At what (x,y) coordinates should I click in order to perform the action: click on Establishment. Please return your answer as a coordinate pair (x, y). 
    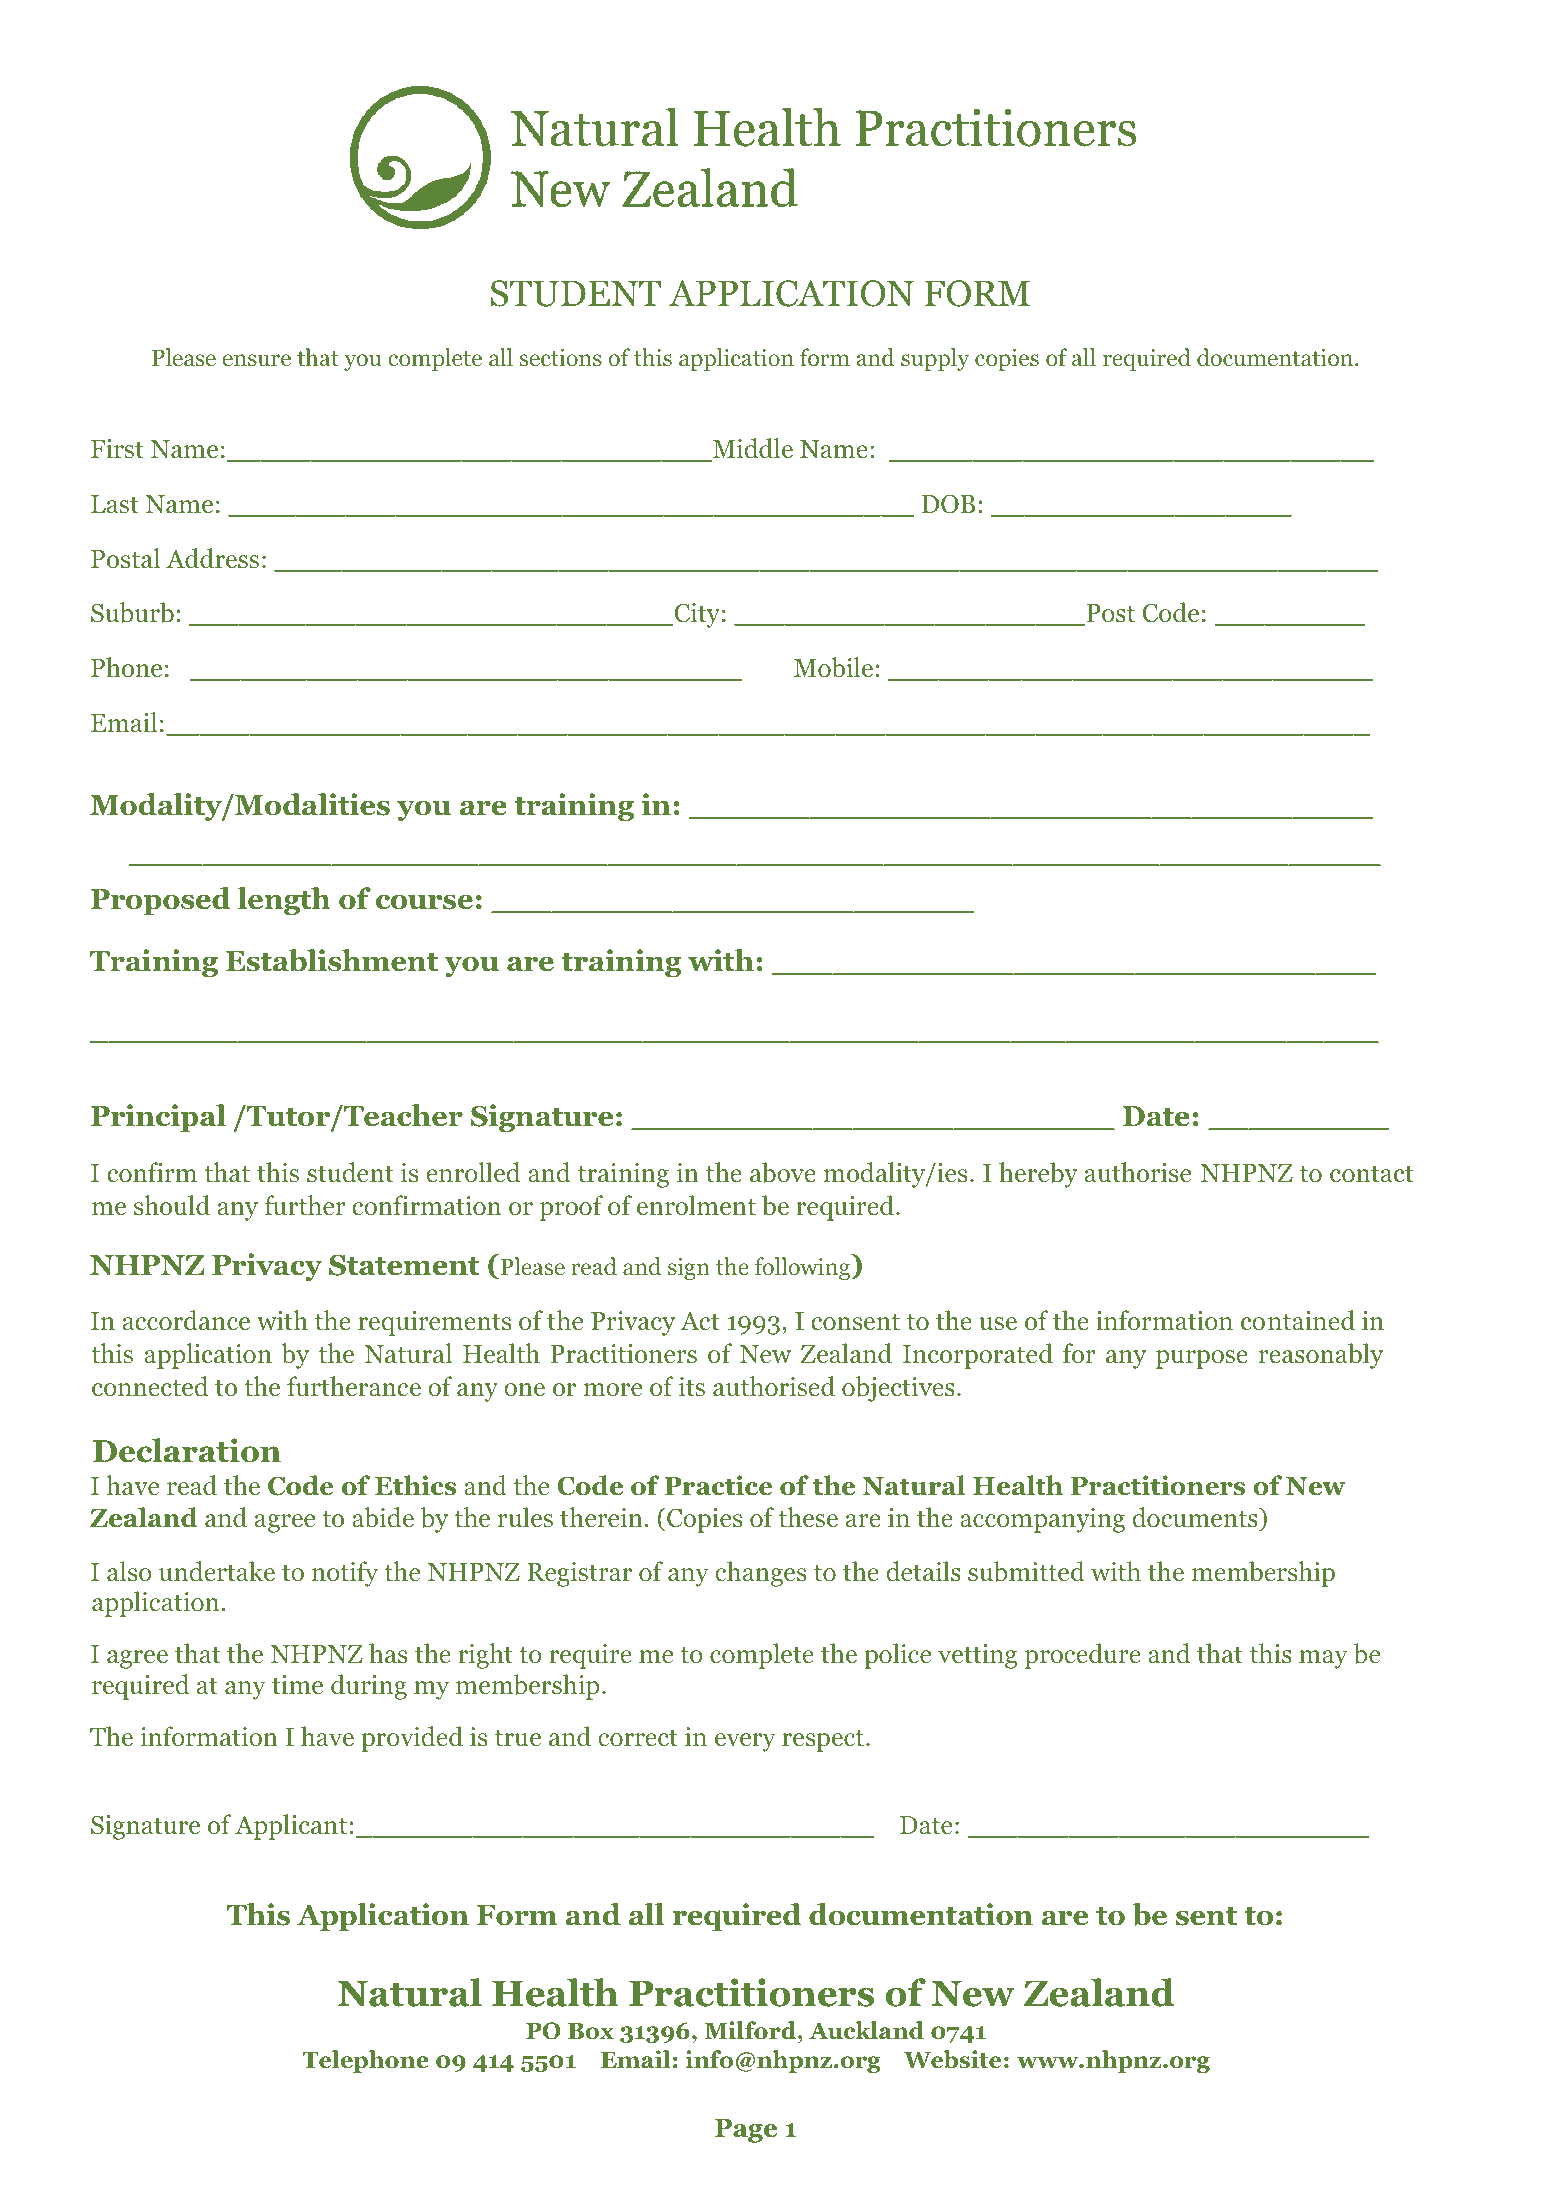
    Looking at the image, I should click on (332, 960).
